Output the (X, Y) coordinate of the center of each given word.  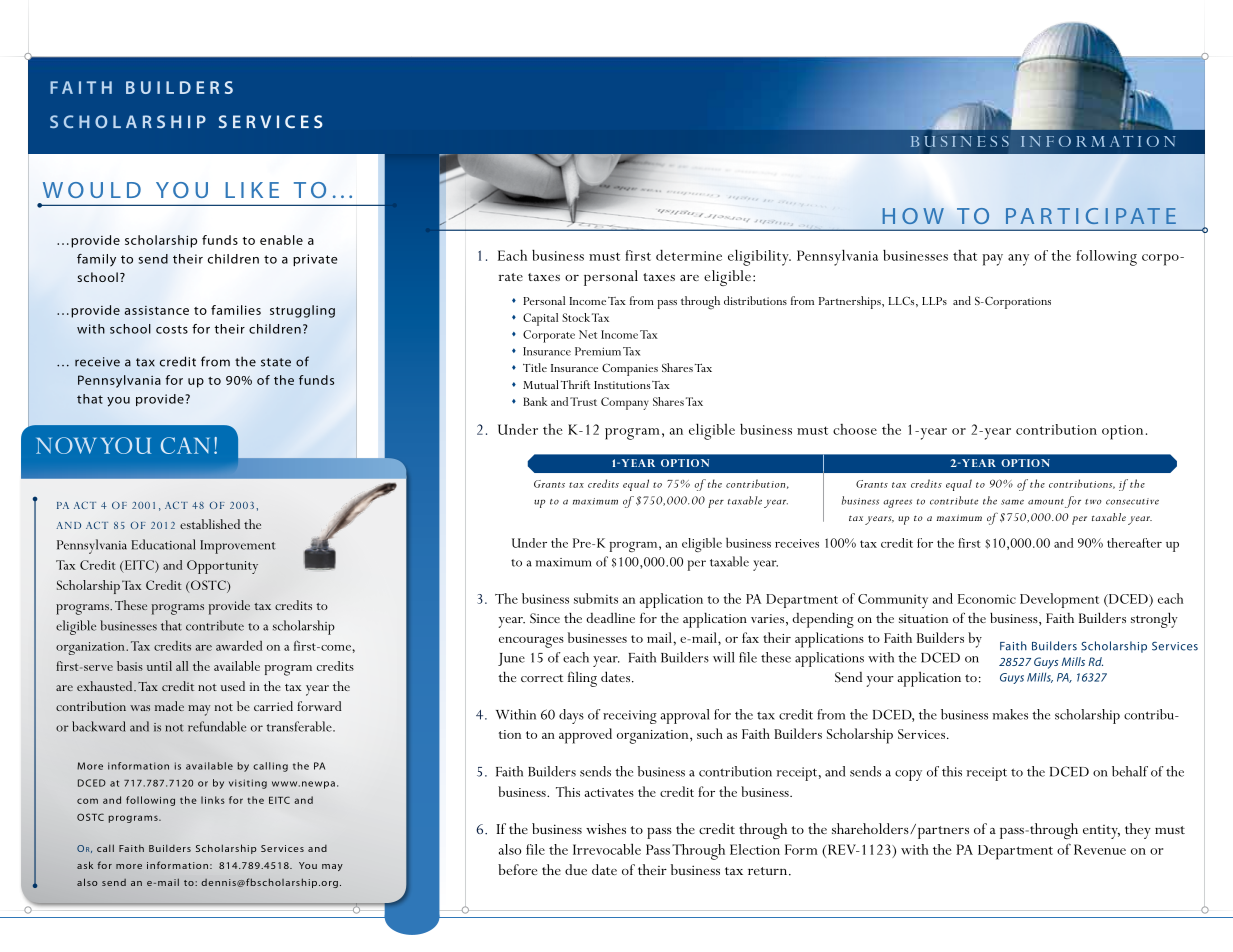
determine (689, 255)
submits (596, 598)
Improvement (238, 547)
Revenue (1100, 849)
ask (85, 865)
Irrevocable (607, 849)
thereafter (1134, 543)
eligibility (759, 257)
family (96, 260)
